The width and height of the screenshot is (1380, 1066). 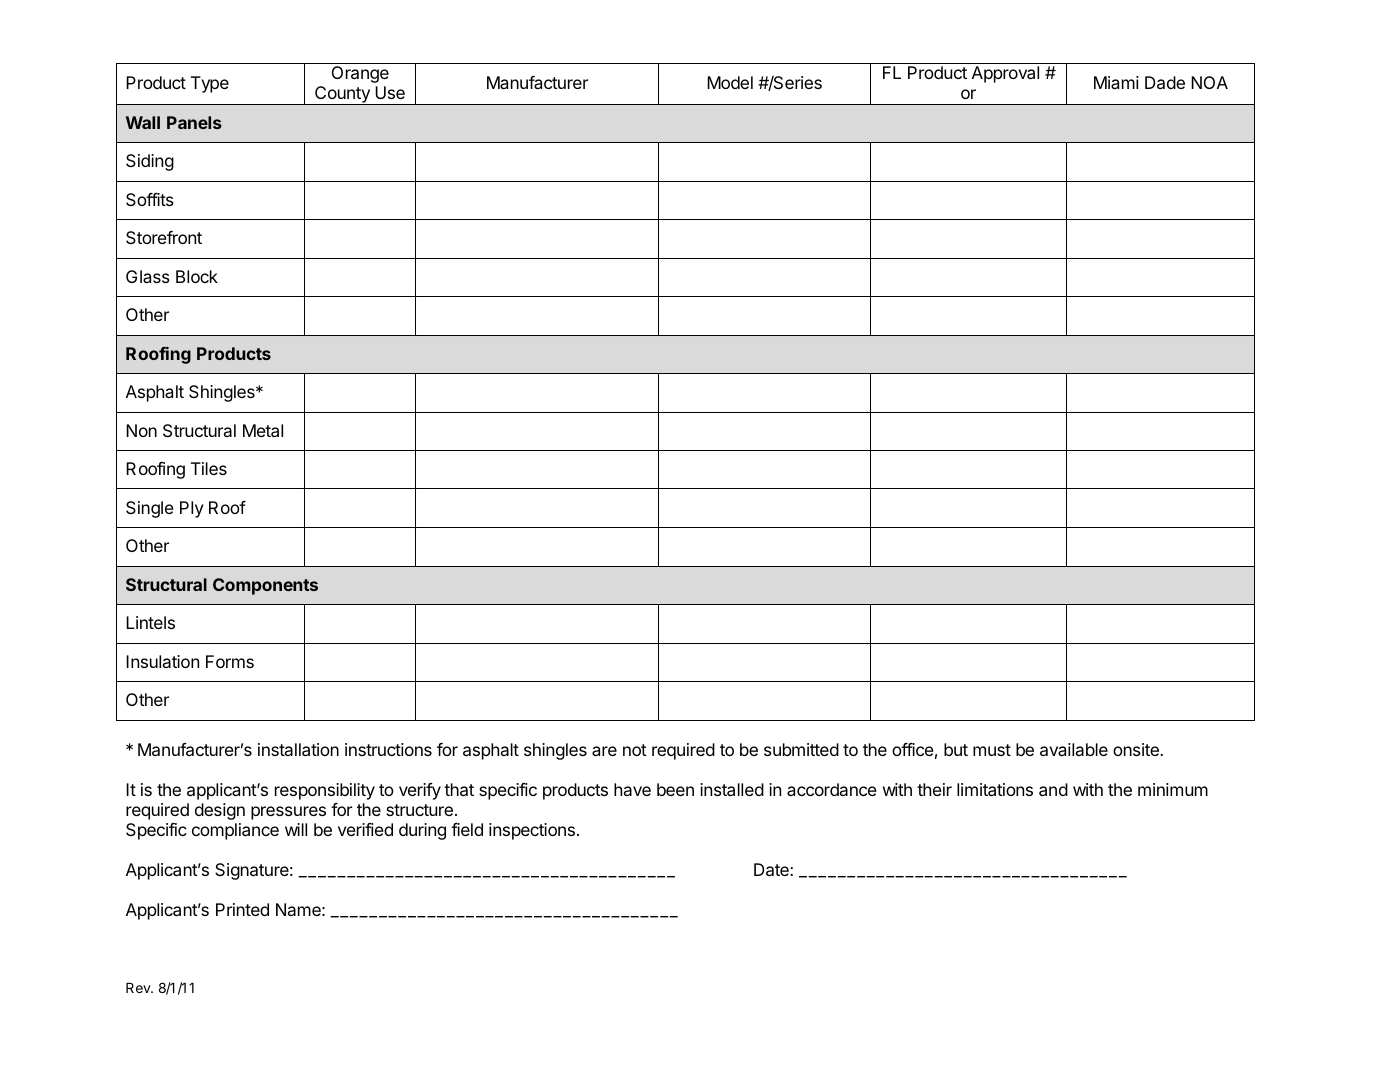 I want to click on onsite, so click(x=1137, y=749).
